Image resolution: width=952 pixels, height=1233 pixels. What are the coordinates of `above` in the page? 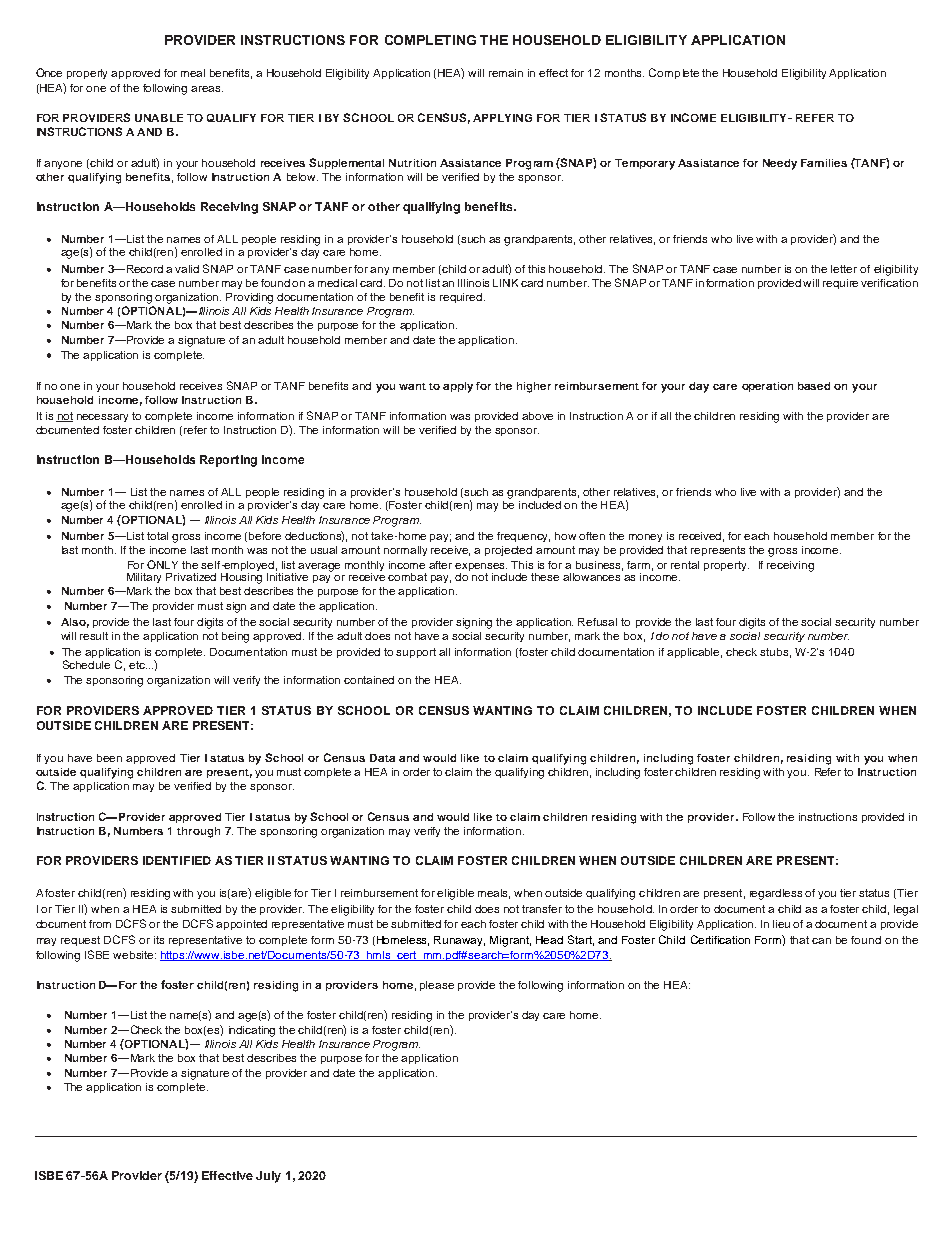 It's located at (537, 416).
